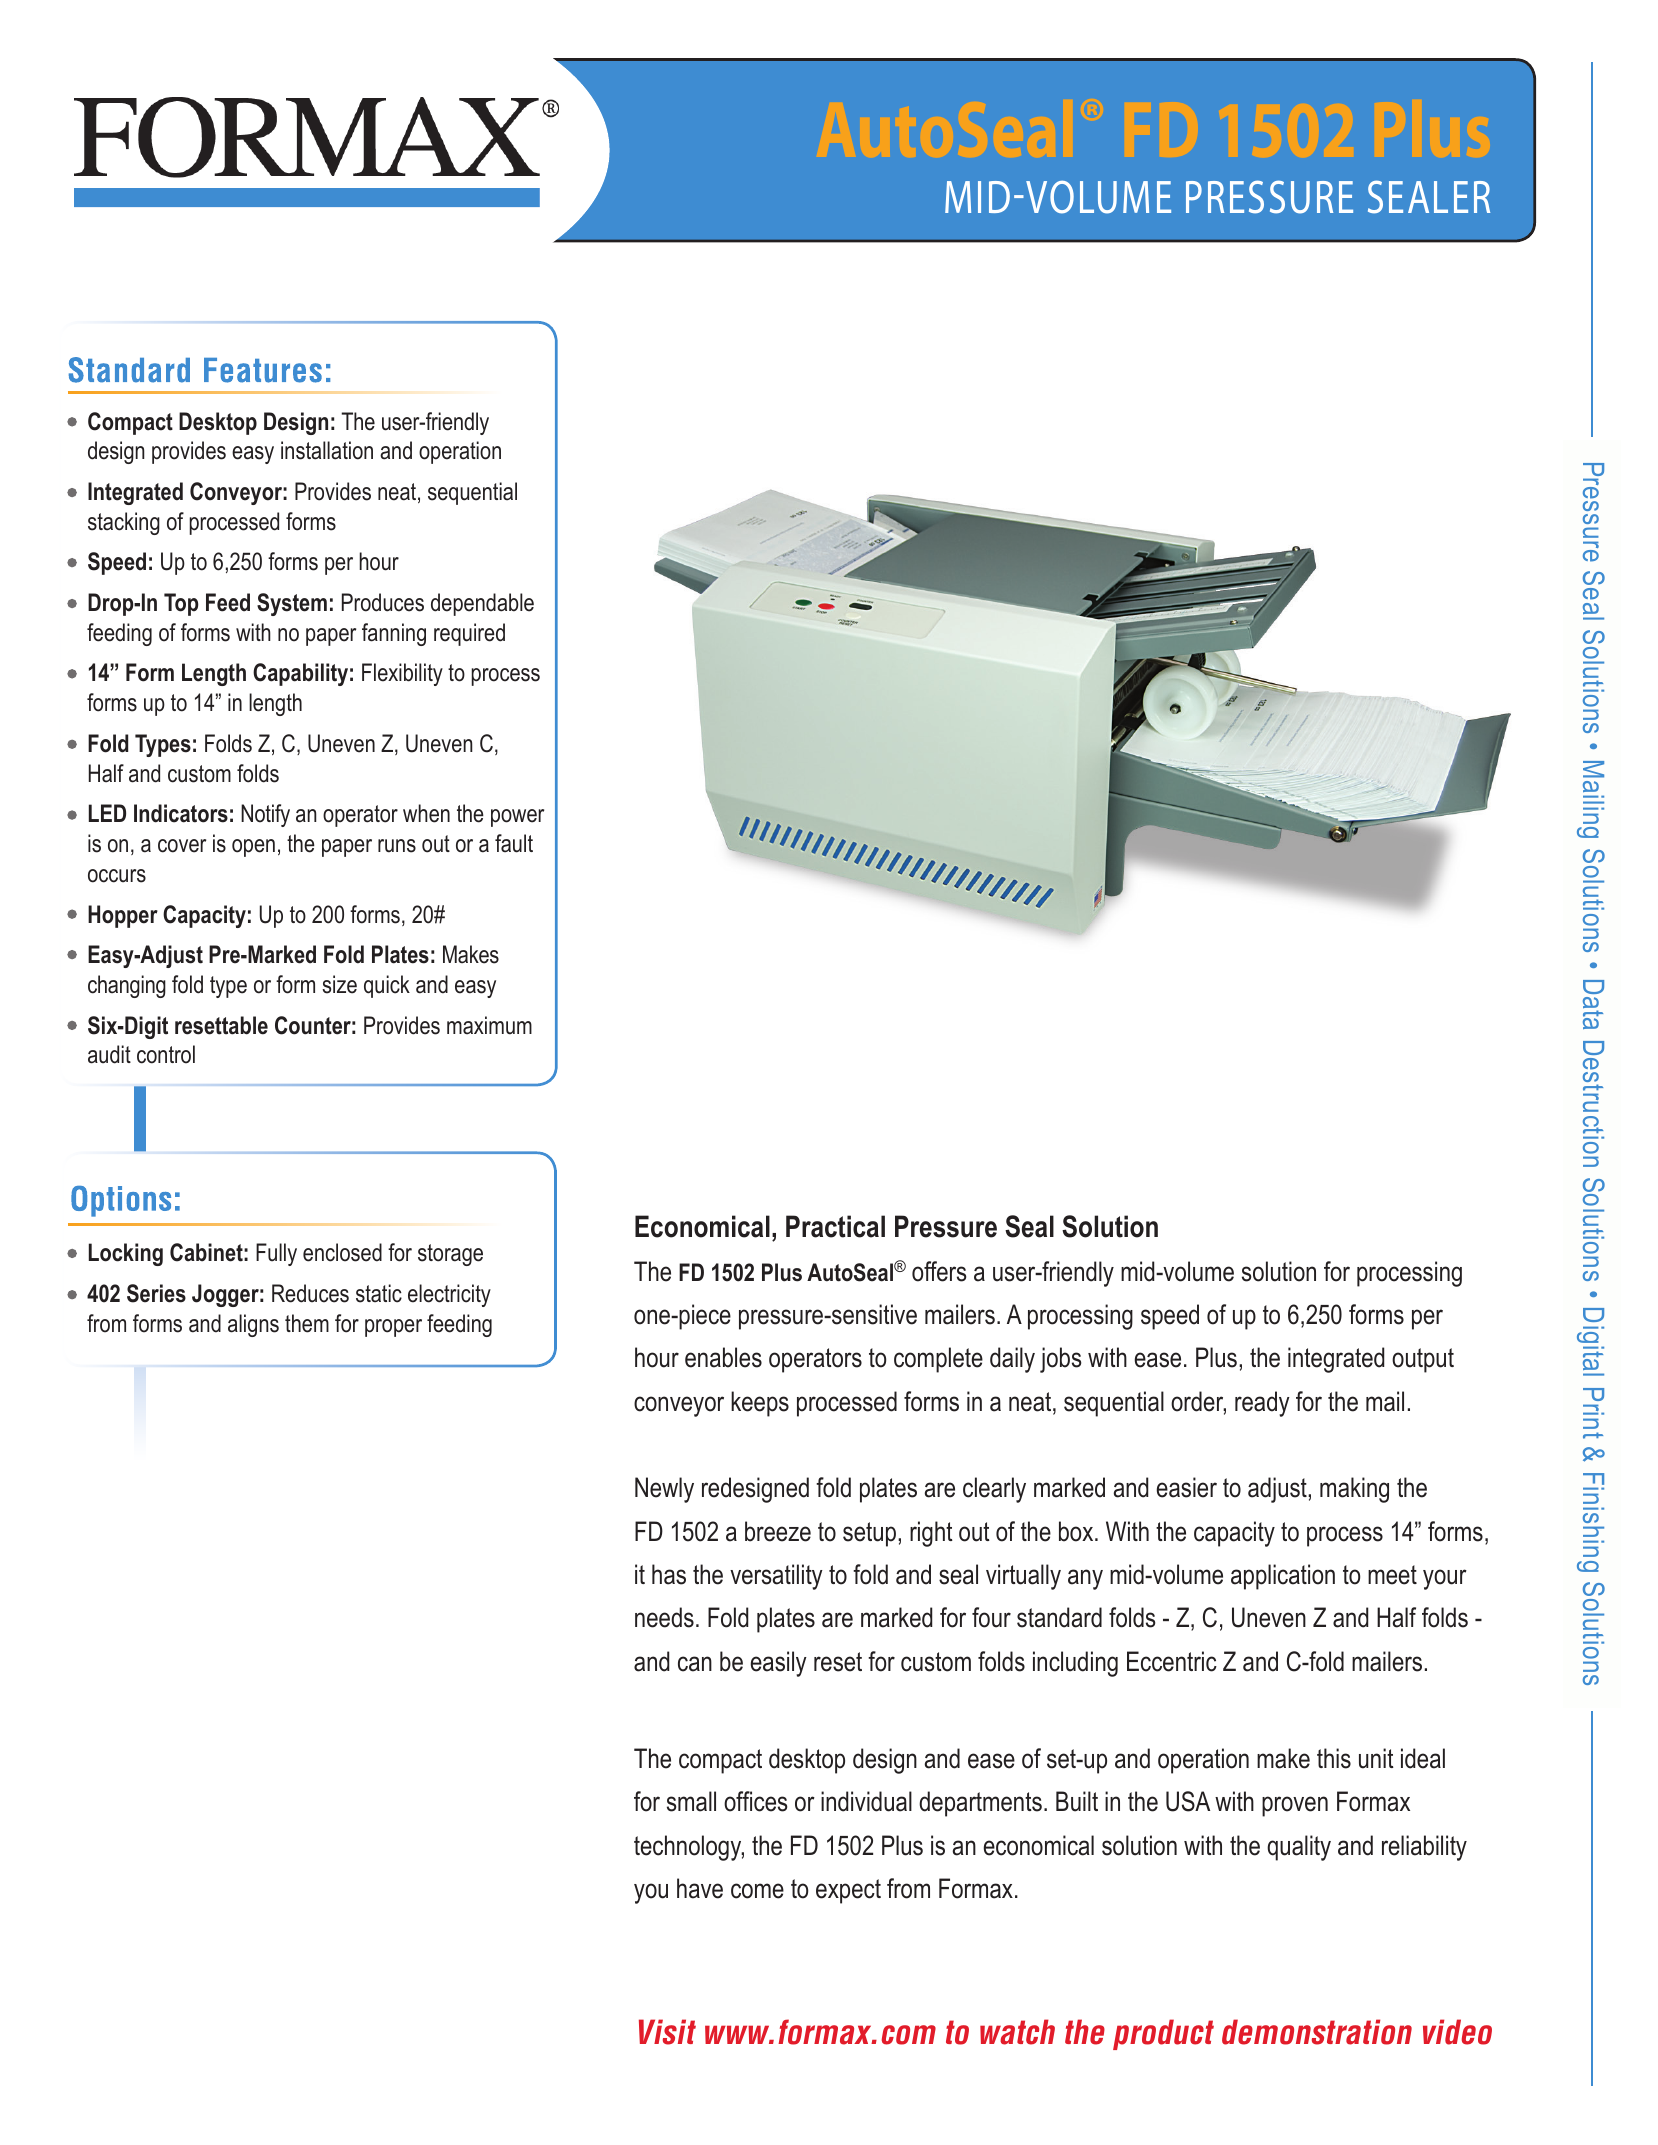 This image has width=1658, height=2145. I want to click on small, so click(691, 1801).
